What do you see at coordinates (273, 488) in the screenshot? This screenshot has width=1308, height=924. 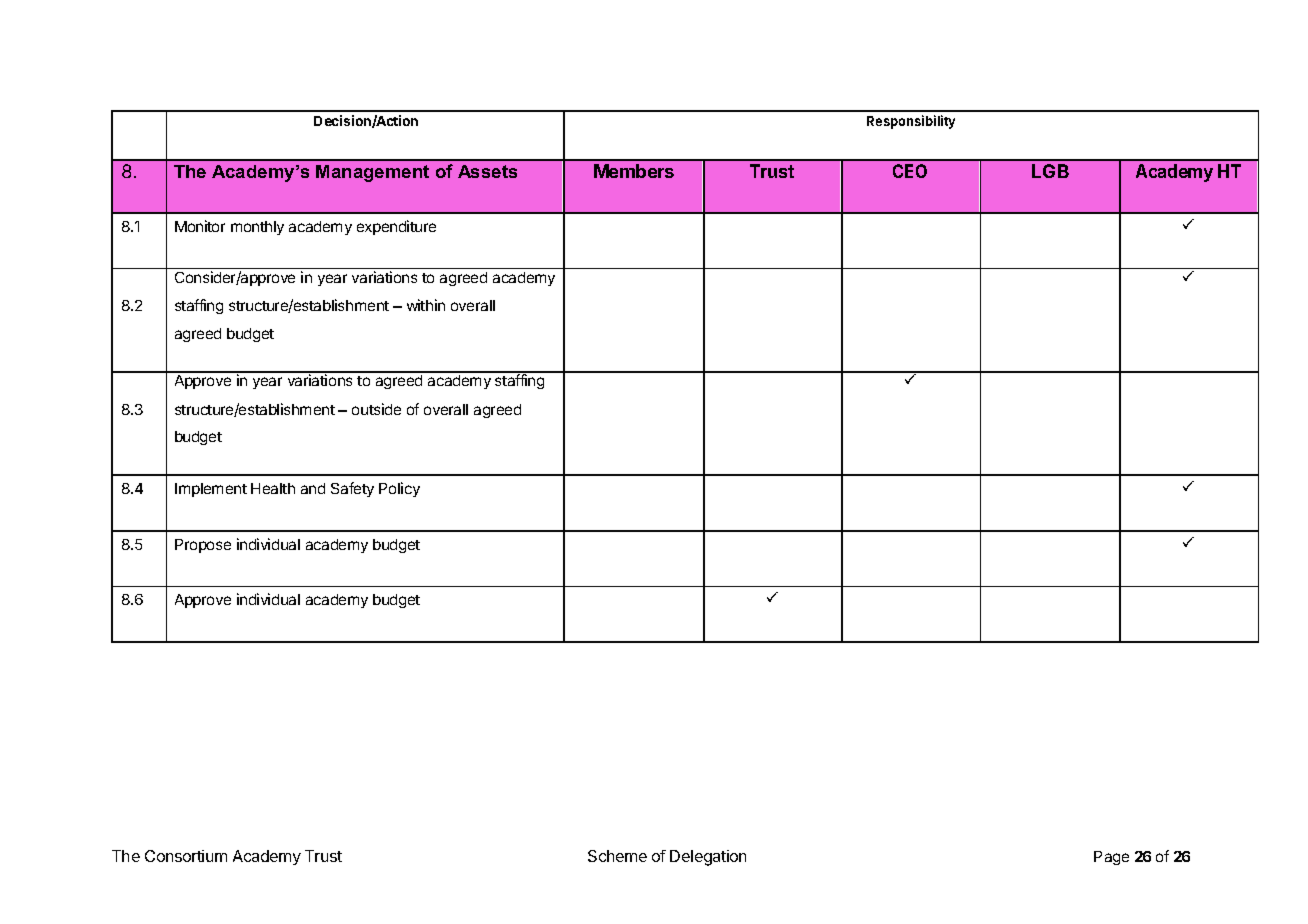 I see `Health` at bounding box center [273, 488].
